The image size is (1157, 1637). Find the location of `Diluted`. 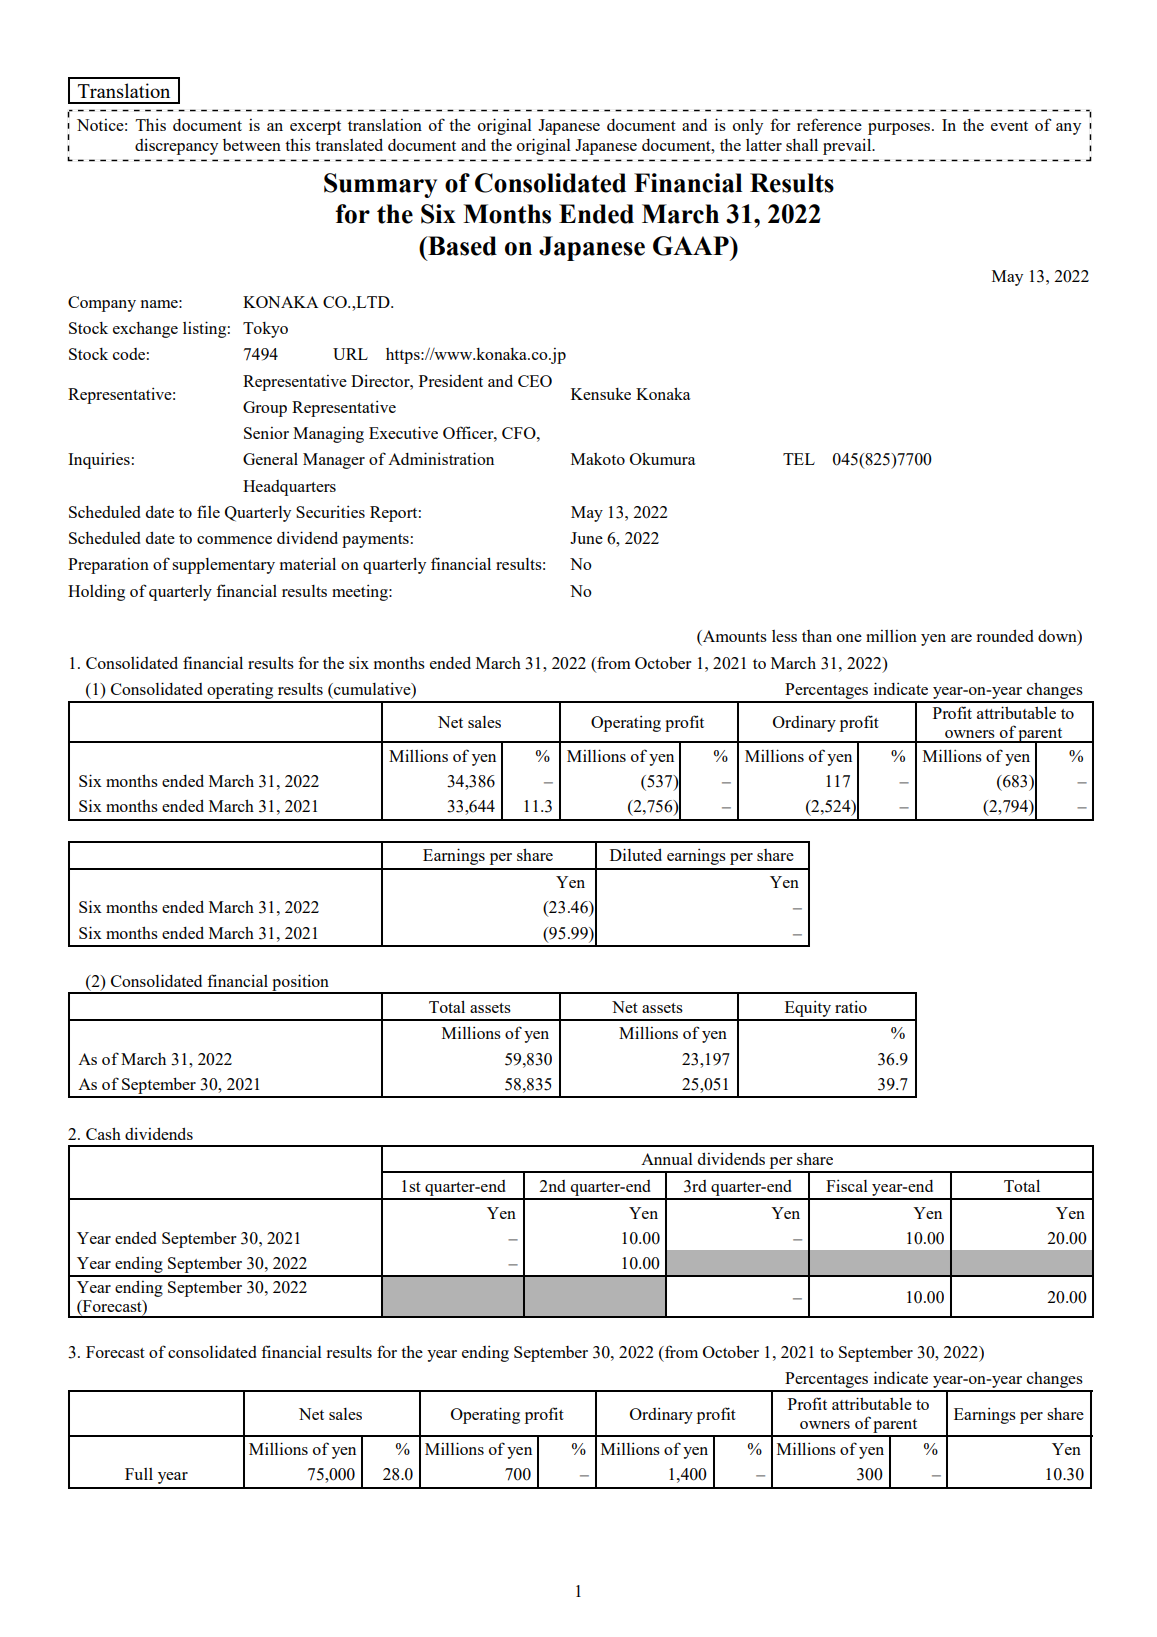

Diluted is located at coordinates (636, 854).
